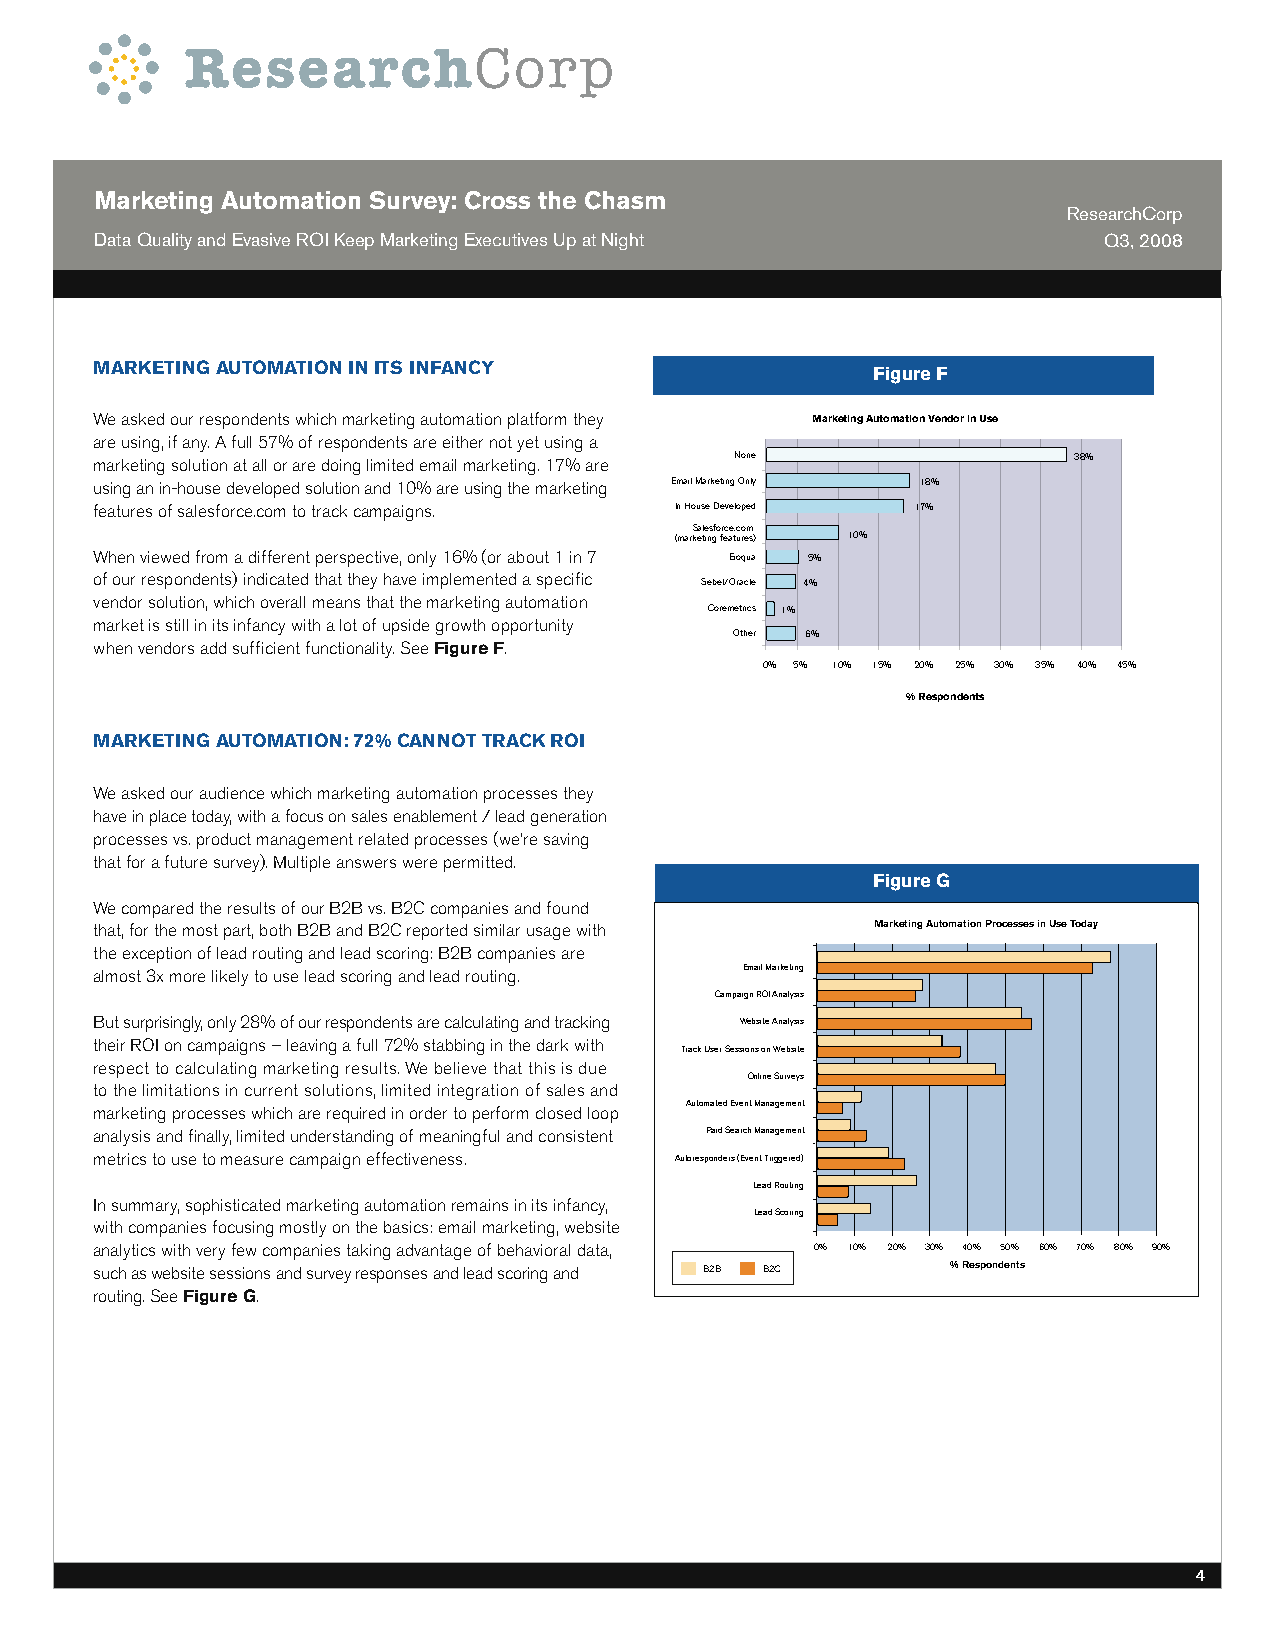 Image resolution: width=1271 pixels, height=1645 pixels. What do you see at coordinates (434, 1252) in the screenshot?
I see `advantage` at bounding box center [434, 1252].
